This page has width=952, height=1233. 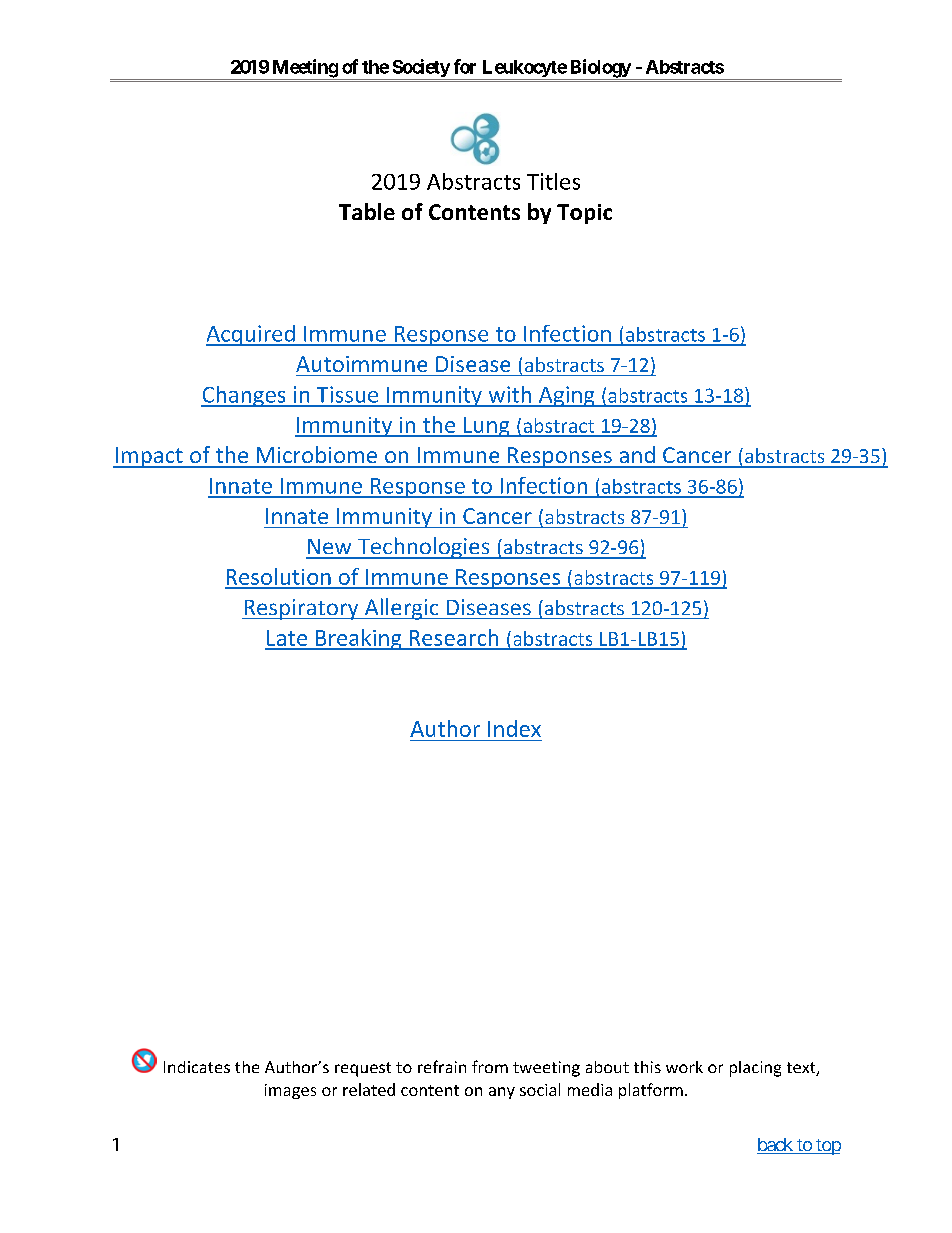 What do you see at coordinates (197, 1067) in the page?
I see `Indicates` at bounding box center [197, 1067].
